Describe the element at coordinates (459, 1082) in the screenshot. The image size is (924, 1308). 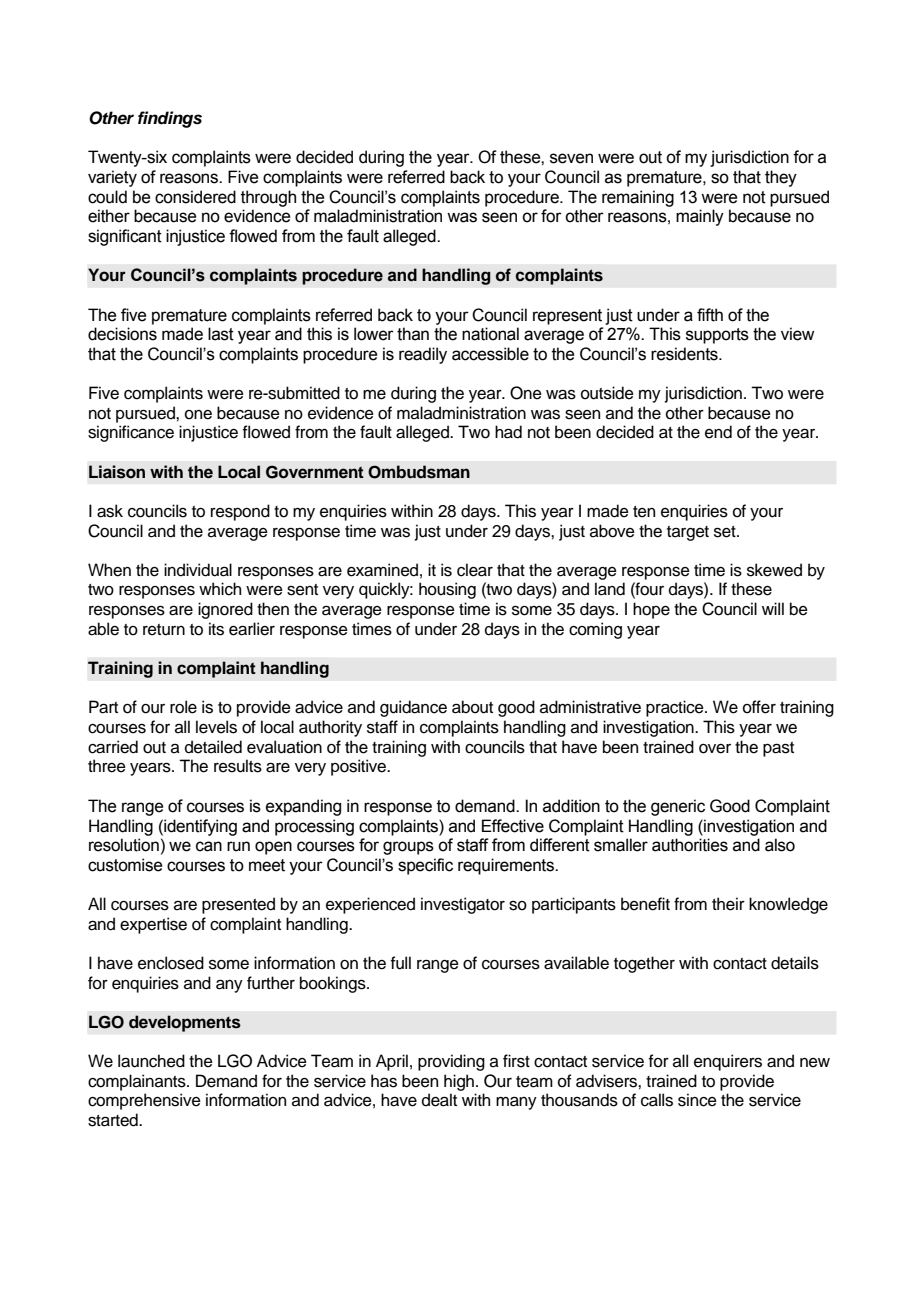
I see `high` at that location.
